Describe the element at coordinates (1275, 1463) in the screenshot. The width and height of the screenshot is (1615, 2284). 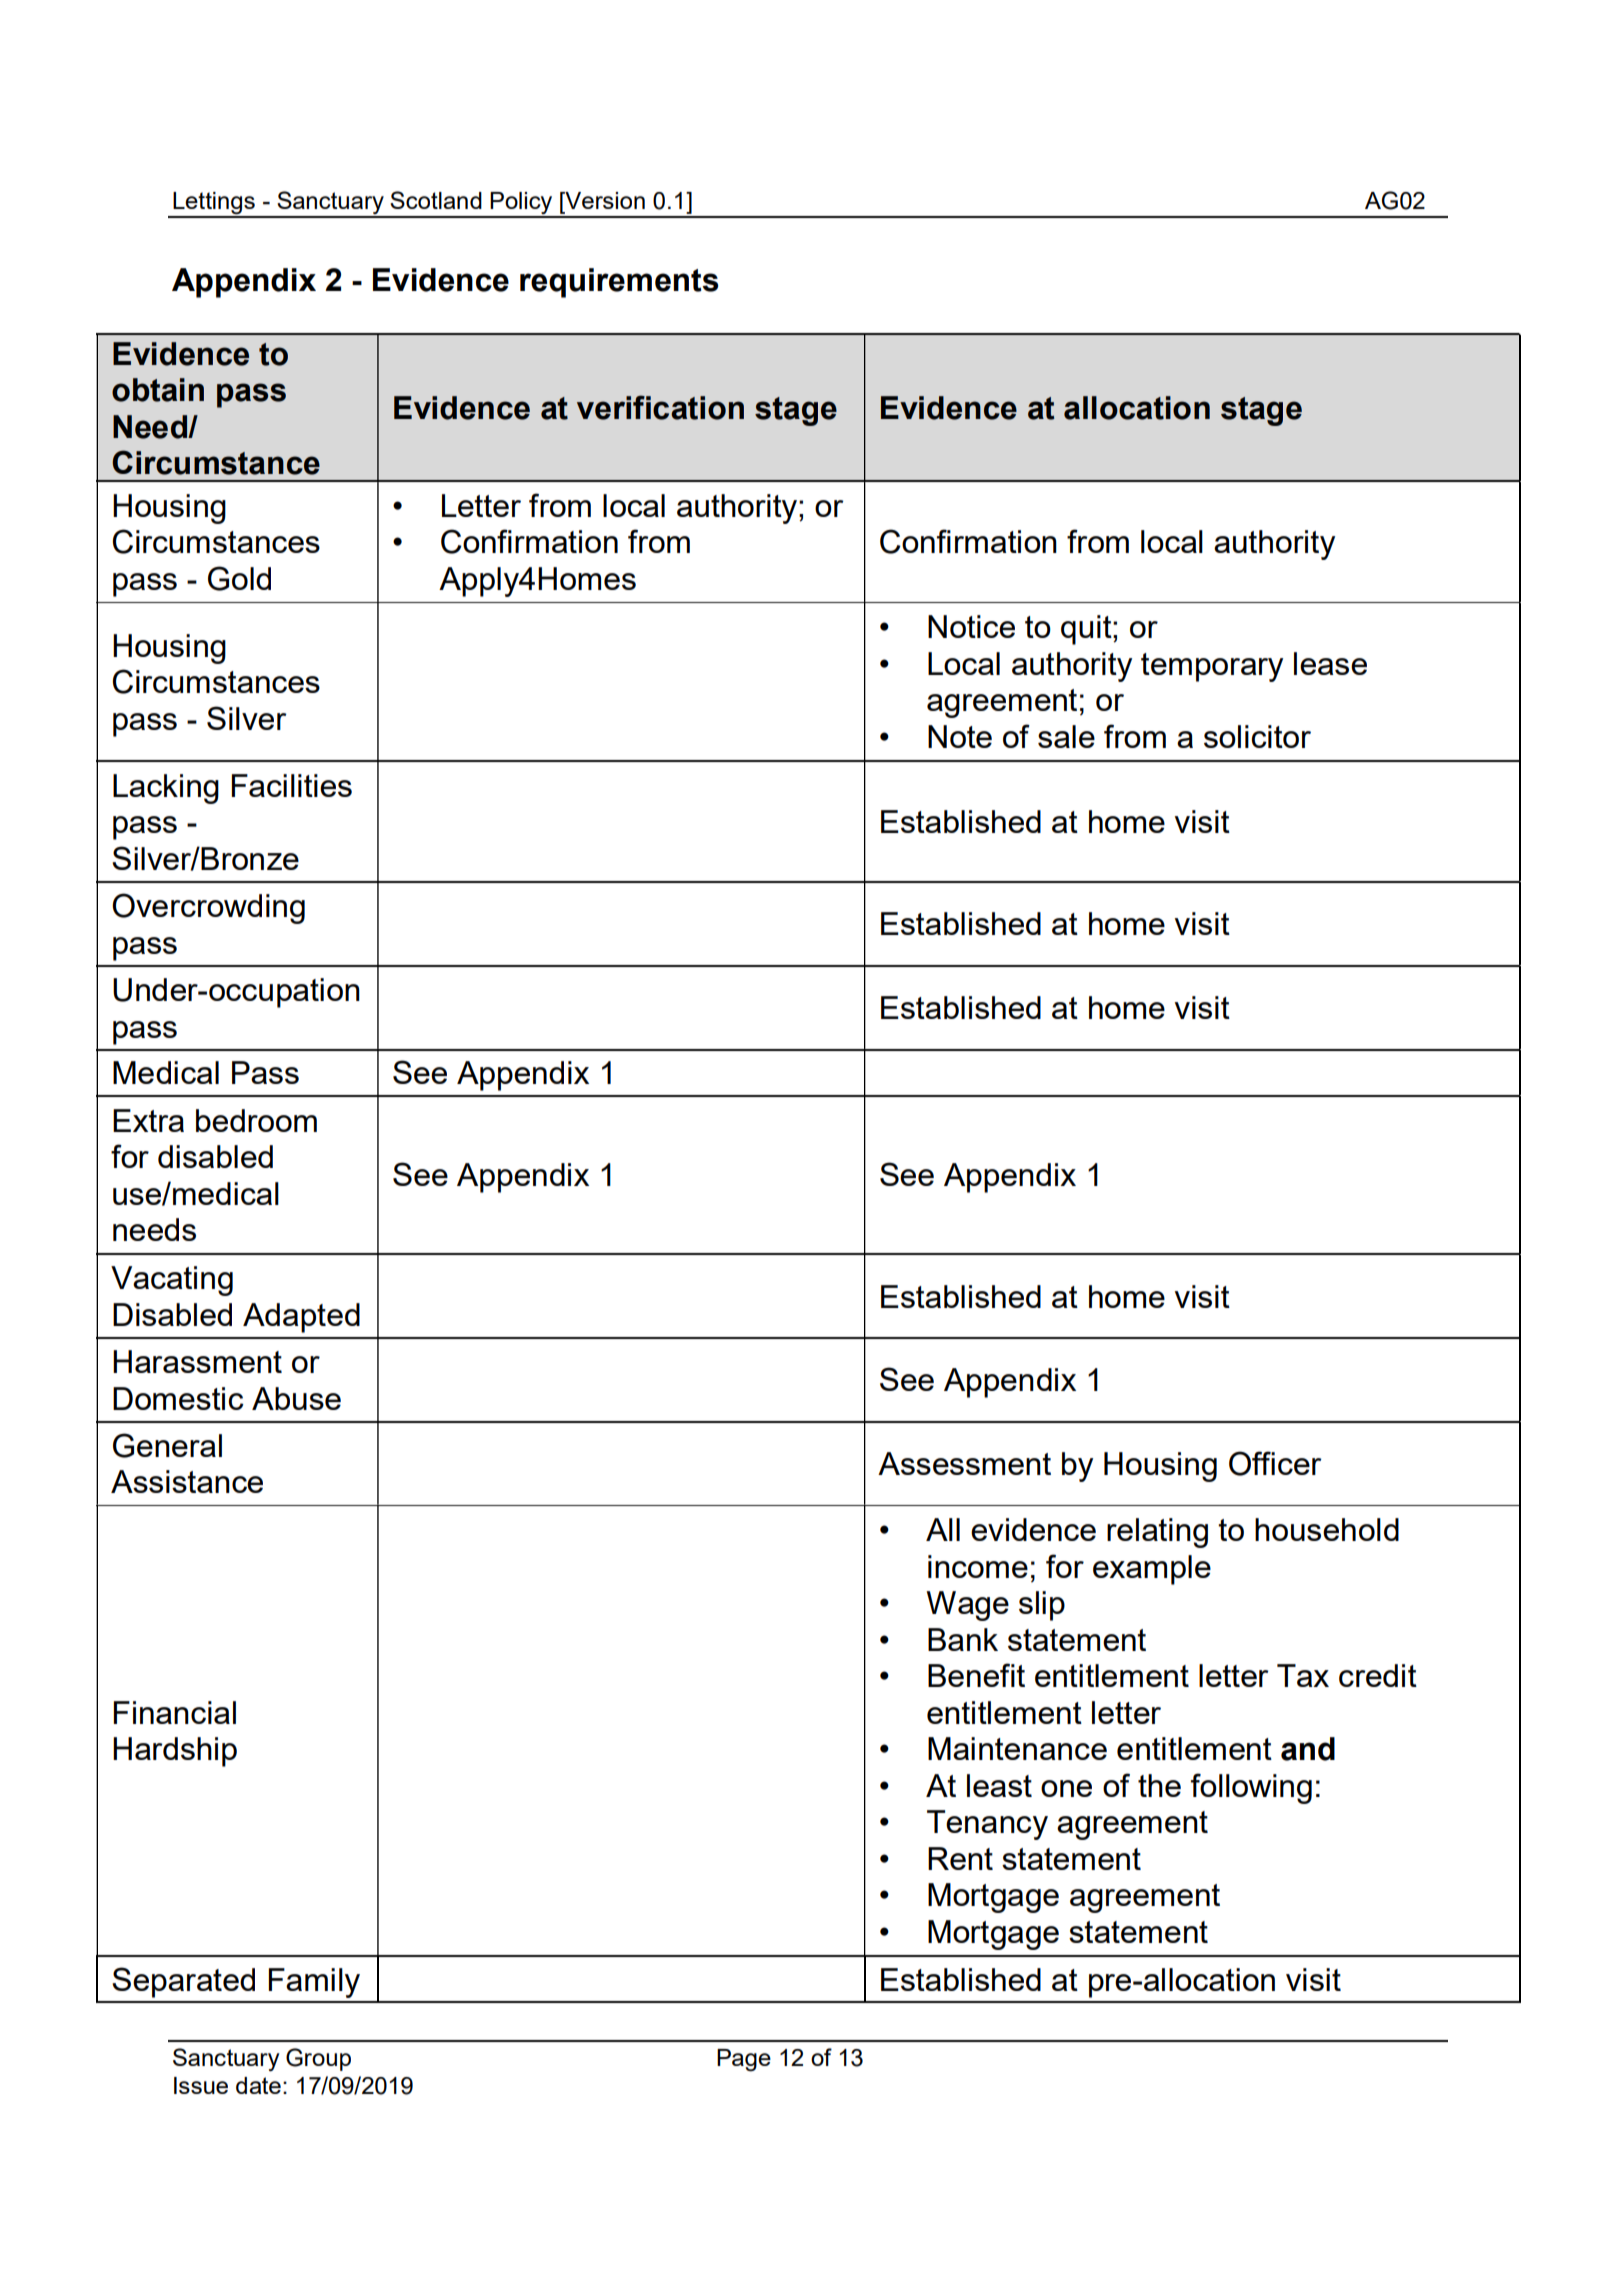
I see `Officer` at that location.
